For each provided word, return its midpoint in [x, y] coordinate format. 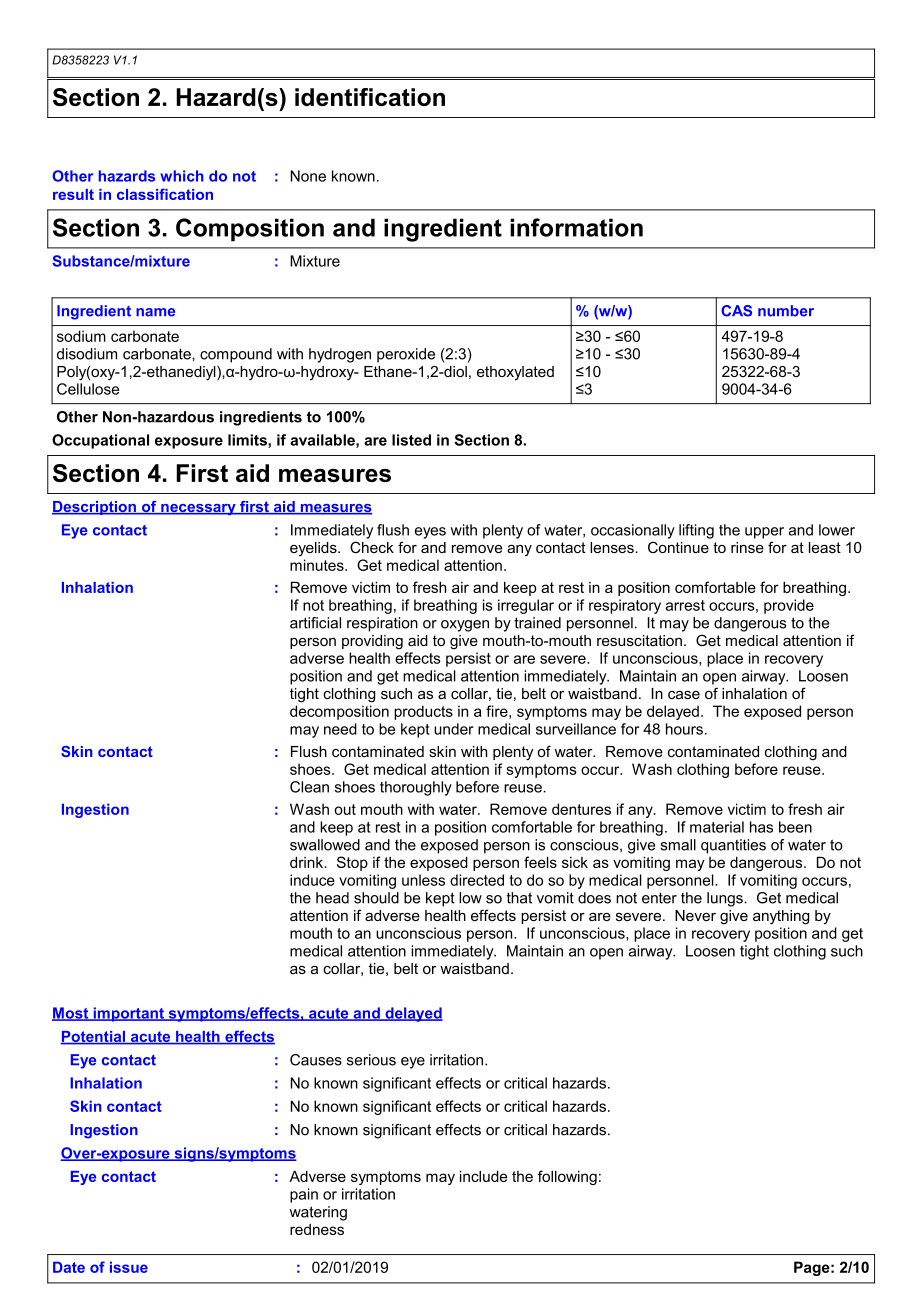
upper [764, 533]
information [576, 227]
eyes [430, 533]
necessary [198, 509]
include [483, 1176]
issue [129, 1267]
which [181, 176]
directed [477, 880]
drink [308, 862]
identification [370, 97]
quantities [733, 846]
